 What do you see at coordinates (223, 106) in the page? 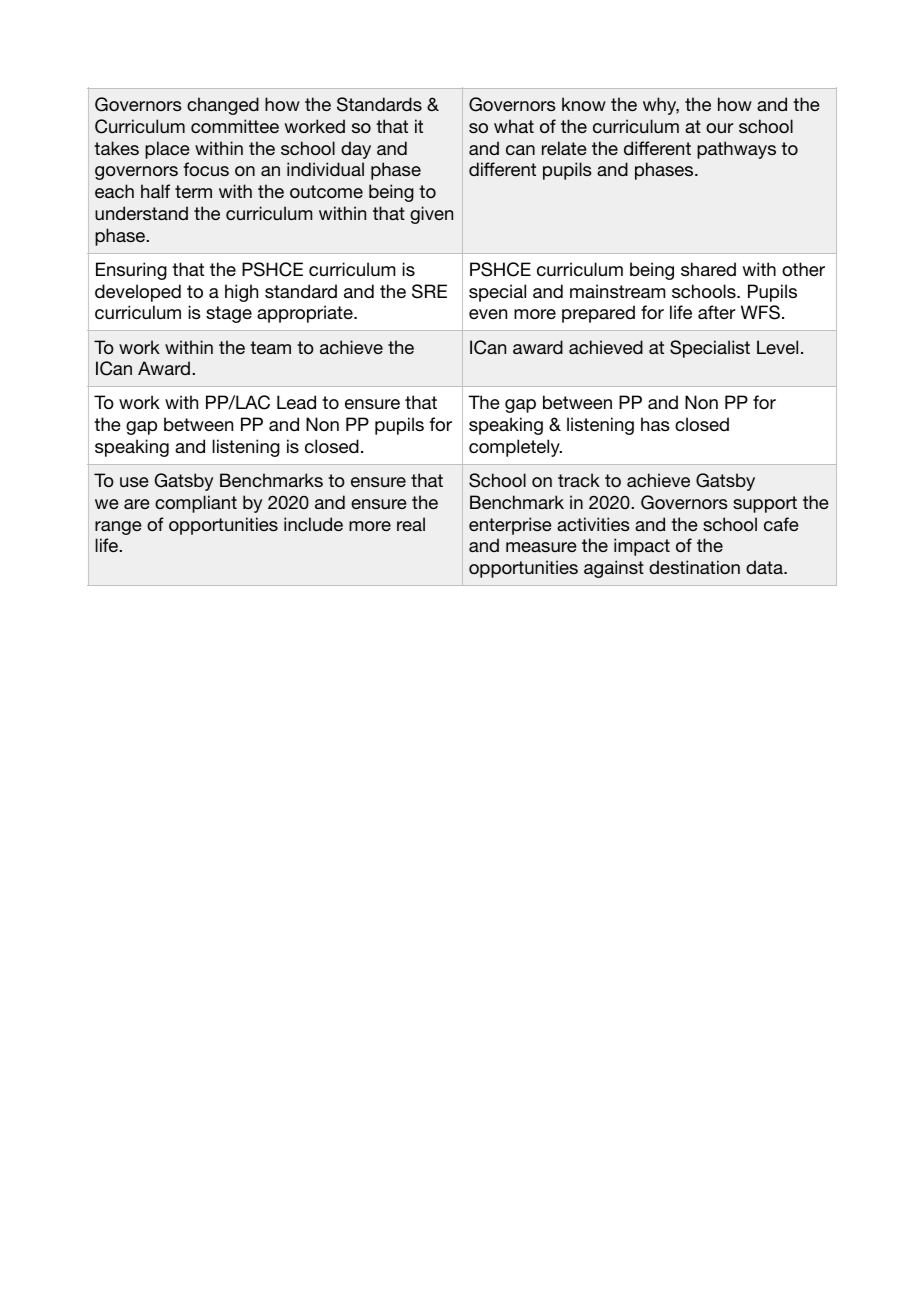
I see `changed` at bounding box center [223, 106].
